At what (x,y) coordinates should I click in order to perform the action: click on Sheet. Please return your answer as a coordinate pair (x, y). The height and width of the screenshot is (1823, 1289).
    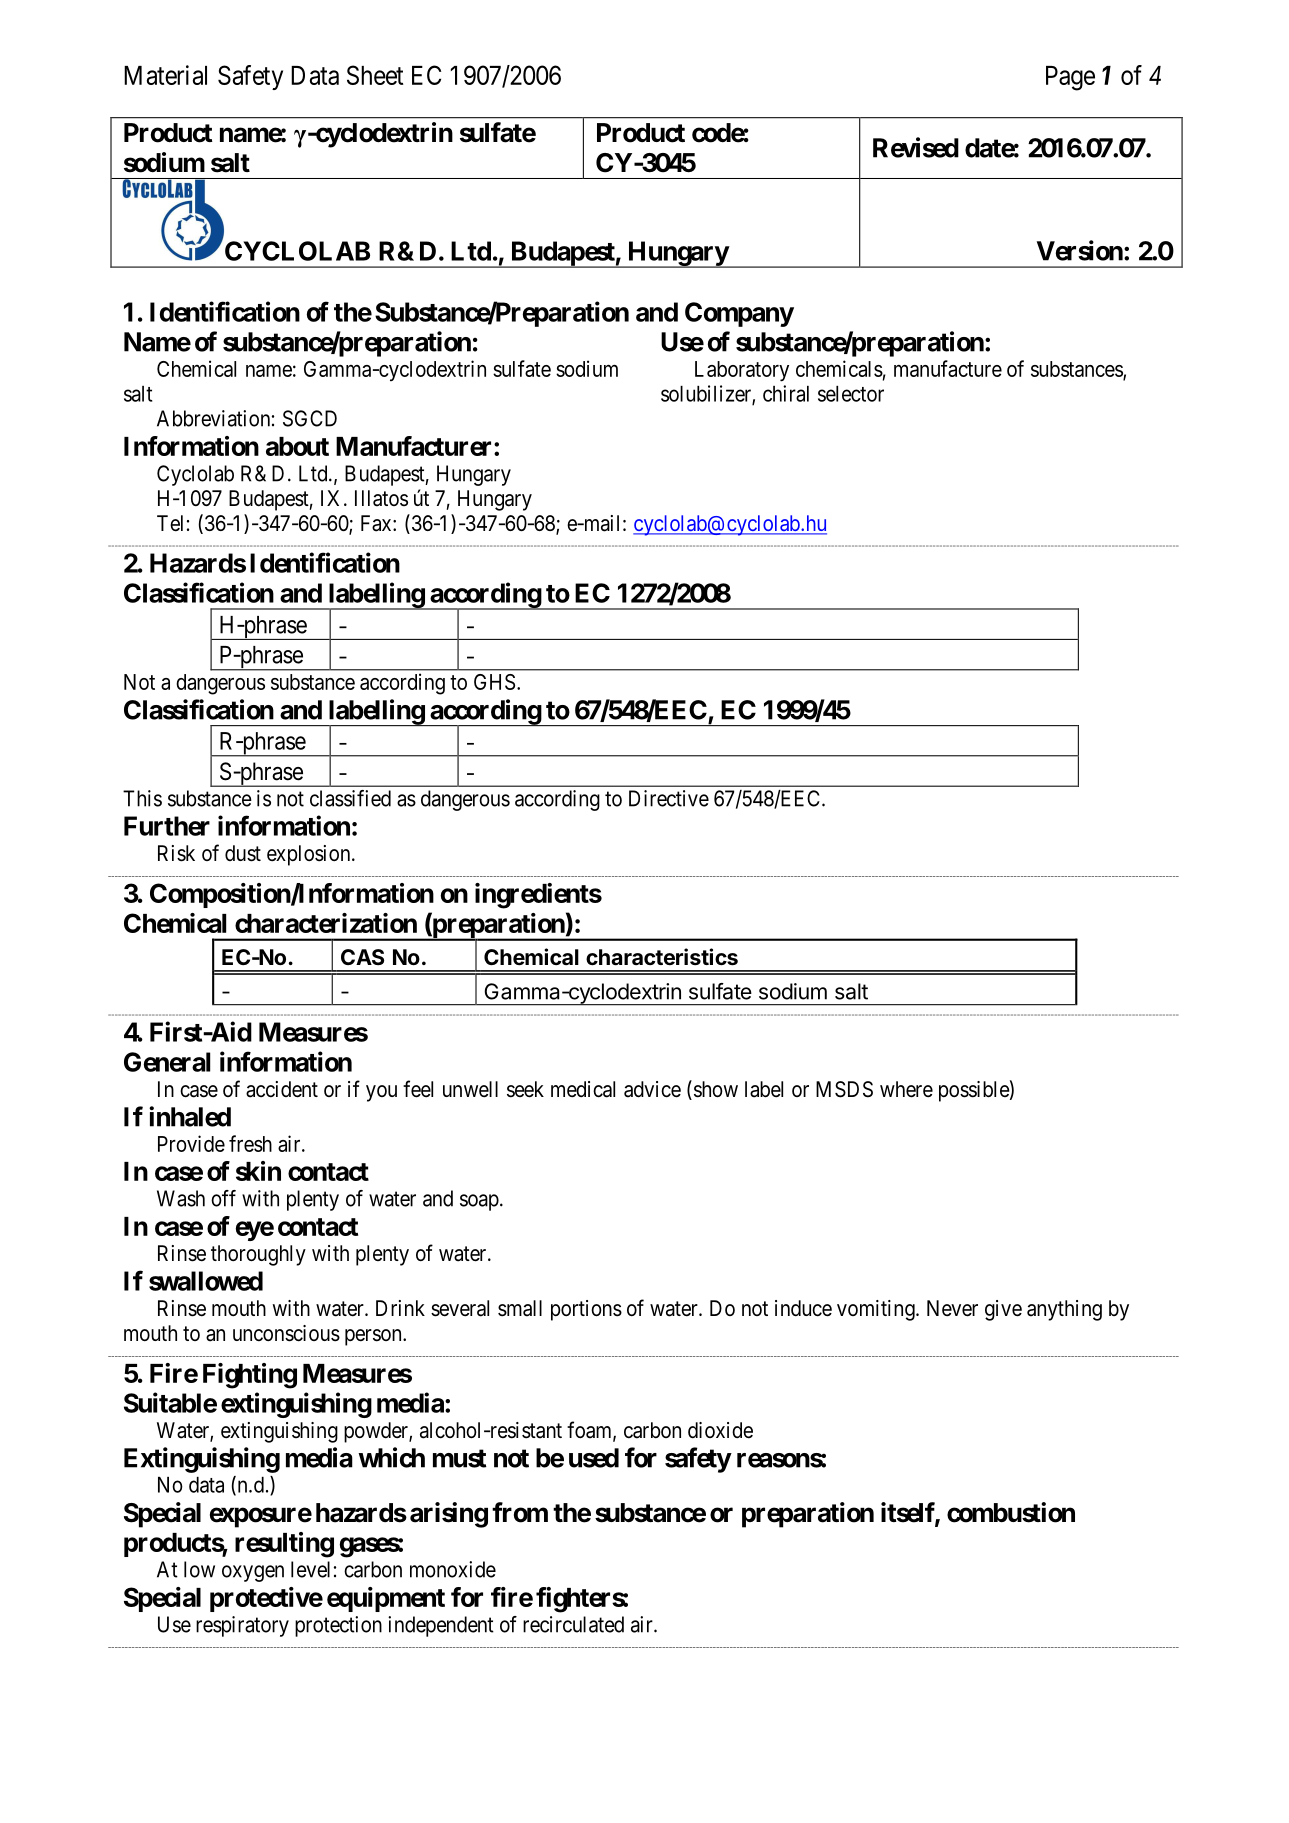
    Looking at the image, I should click on (375, 75).
